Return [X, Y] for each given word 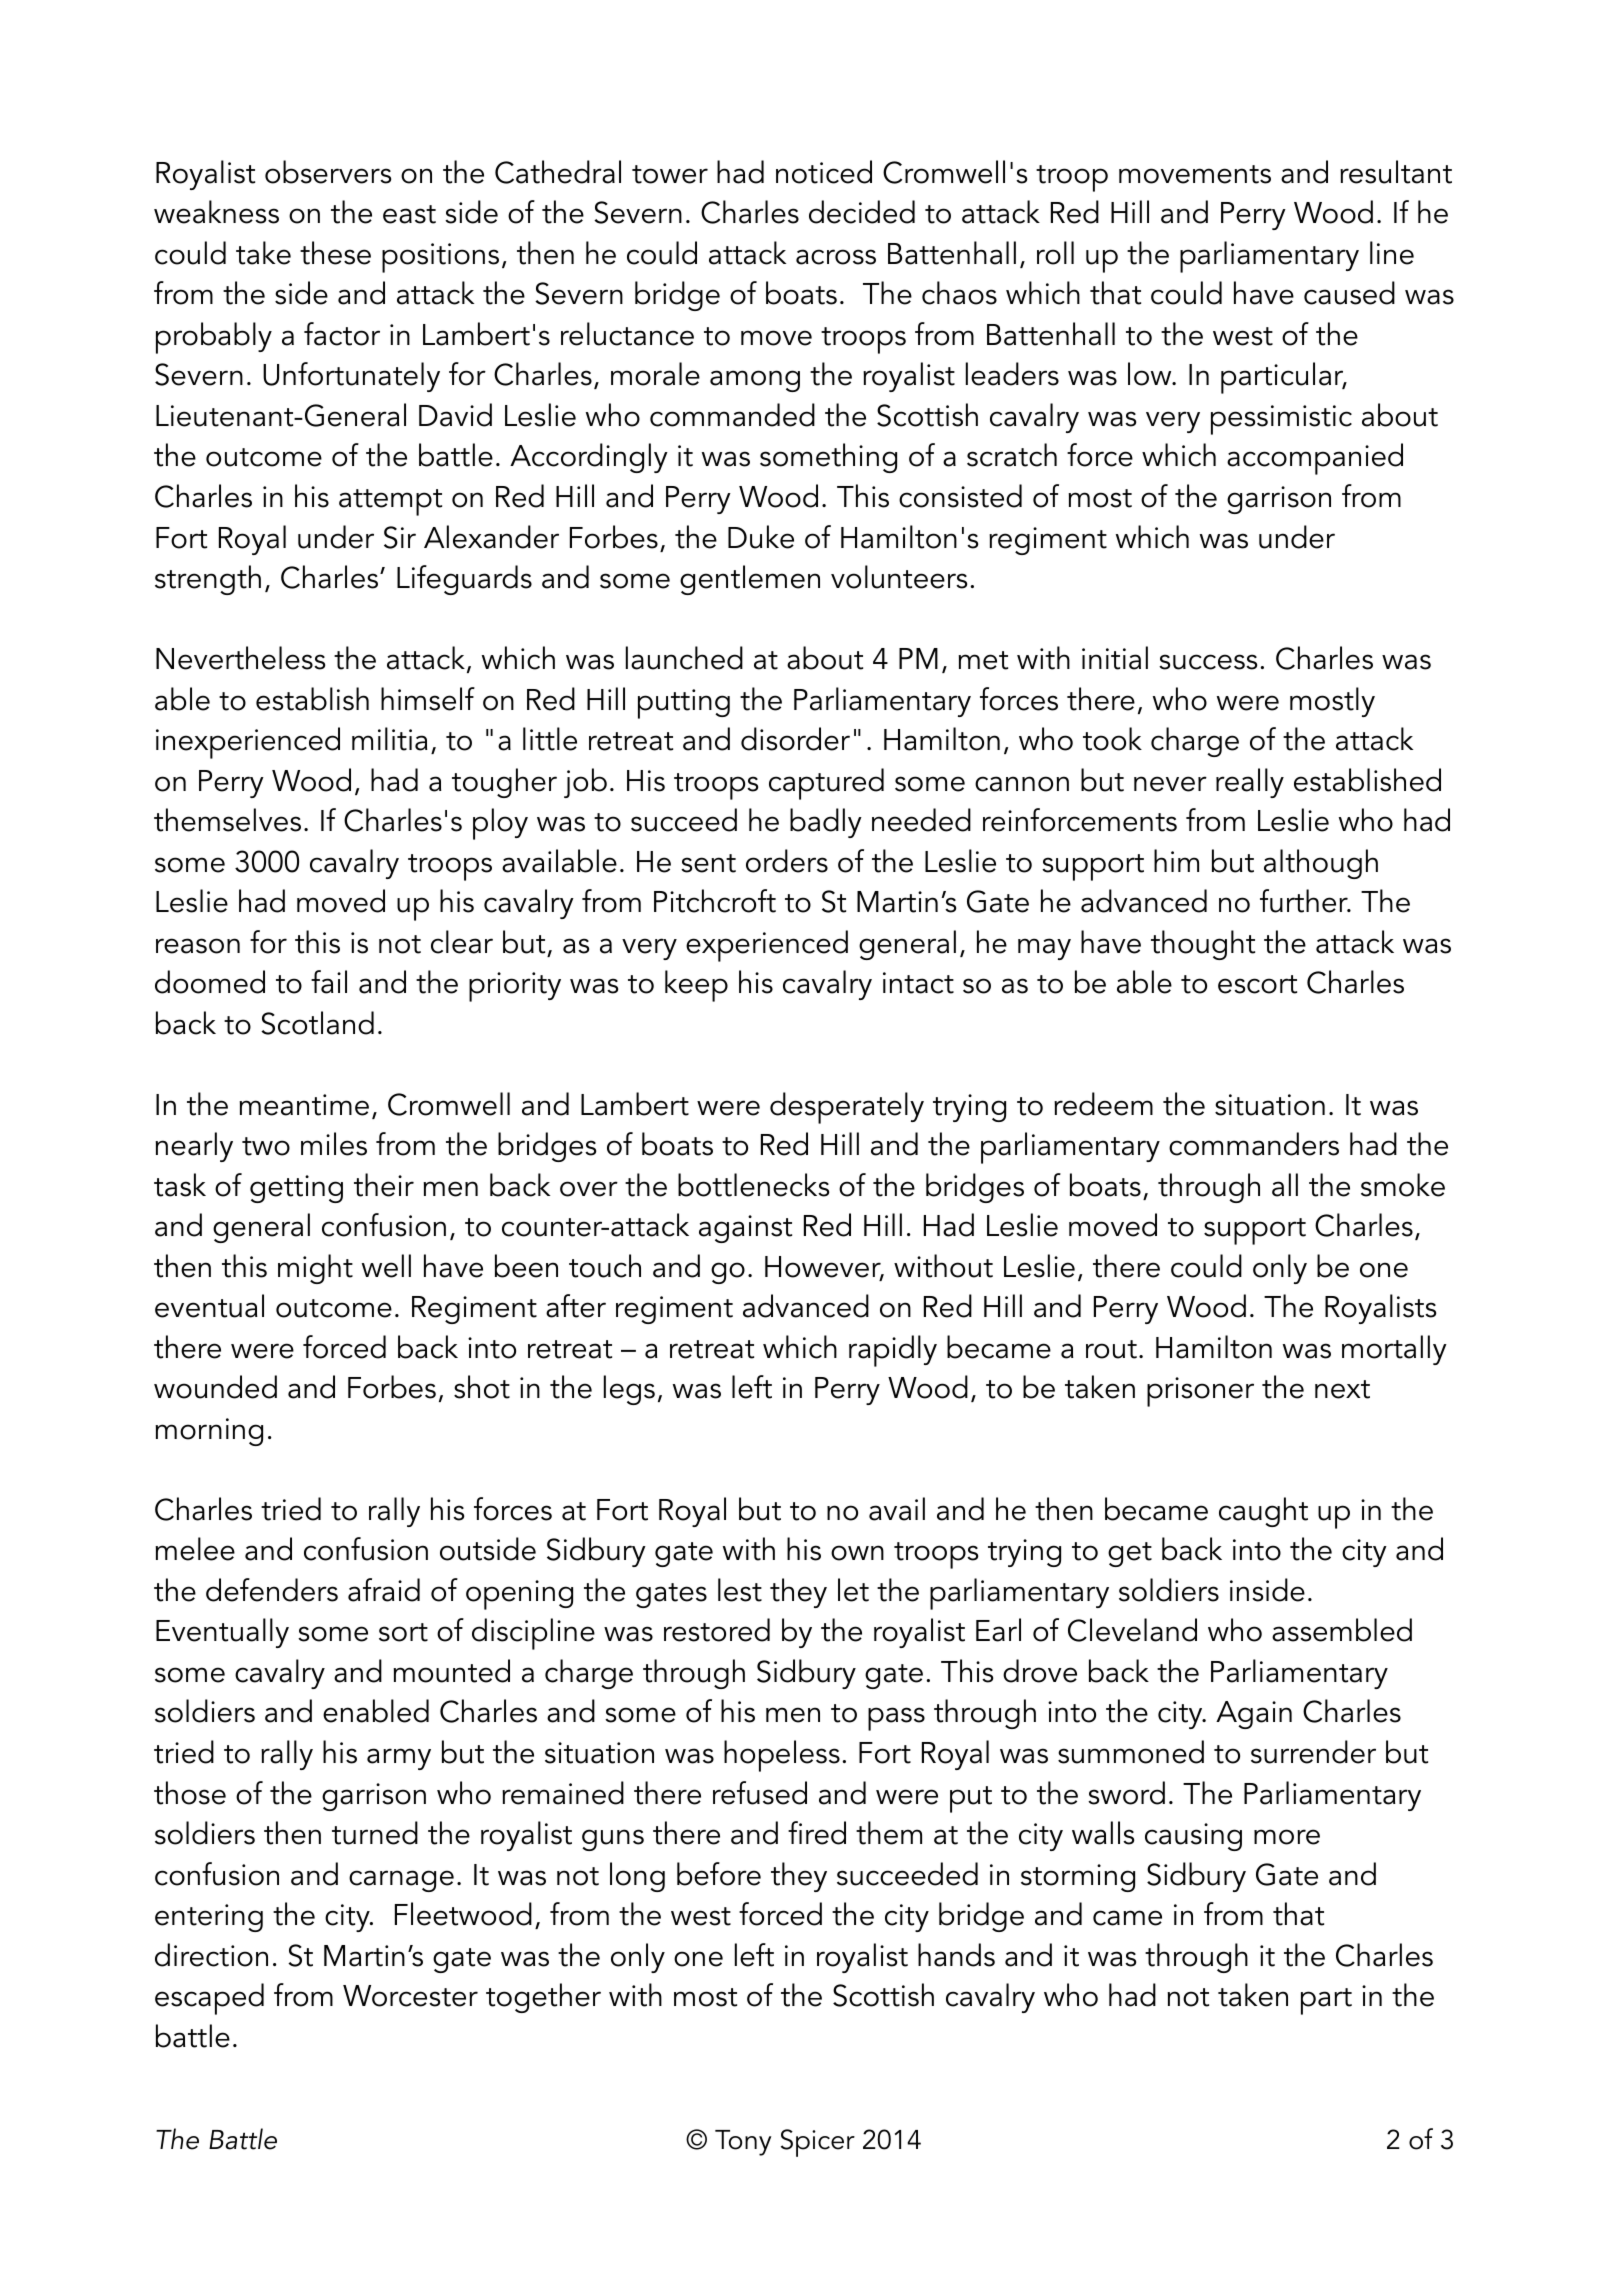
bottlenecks [753, 1185]
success [1208, 662]
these [335, 253]
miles [334, 1144]
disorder [795, 739]
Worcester [410, 1996]
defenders [272, 1590]
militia [389, 739]
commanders [1254, 1144]
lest [740, 1590]
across [836, 257]
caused [1349, 293]
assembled [1342, 1630]
